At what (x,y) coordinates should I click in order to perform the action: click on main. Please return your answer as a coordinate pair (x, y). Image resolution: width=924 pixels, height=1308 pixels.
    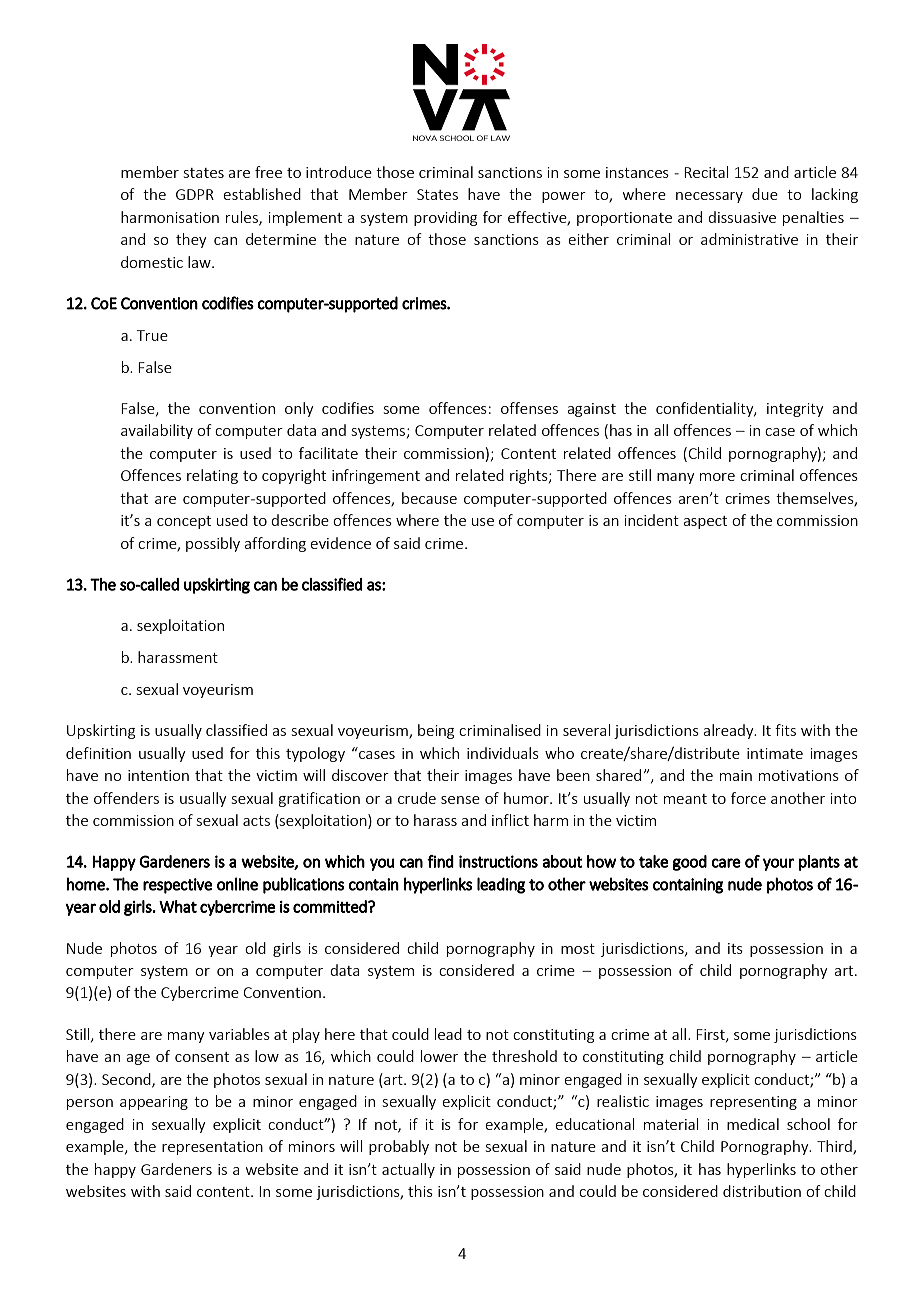
    Looking at the image, I should click on (736, 775).
